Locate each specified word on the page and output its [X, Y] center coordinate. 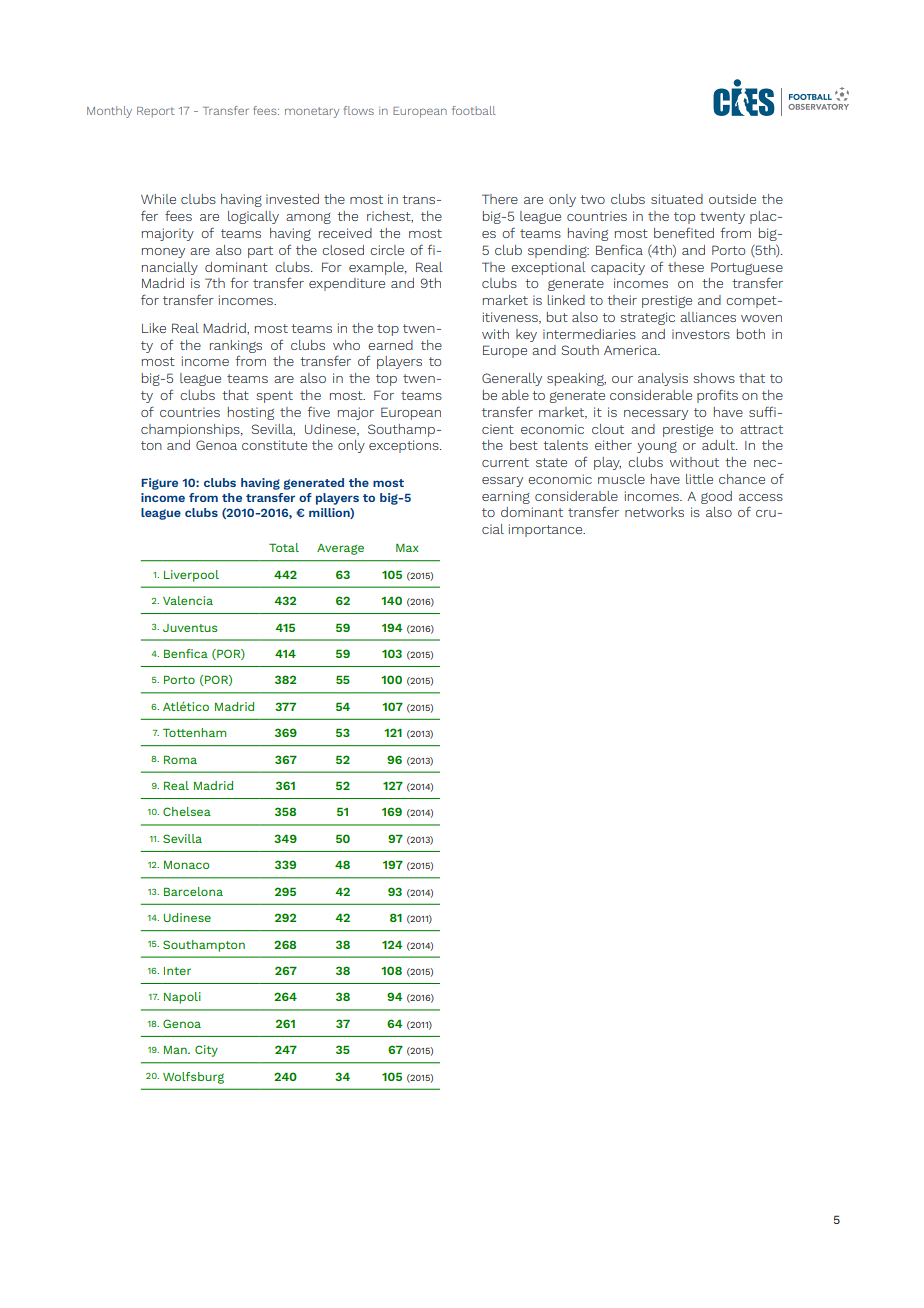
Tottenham [194, 732]
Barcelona [193, 891]
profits [717, 396]
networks [654, 512]
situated [677, 199]
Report [156, 112]
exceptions [405, 446]
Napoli [182, 998]
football [474, 110]
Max [407, 548]
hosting [251, 413]
